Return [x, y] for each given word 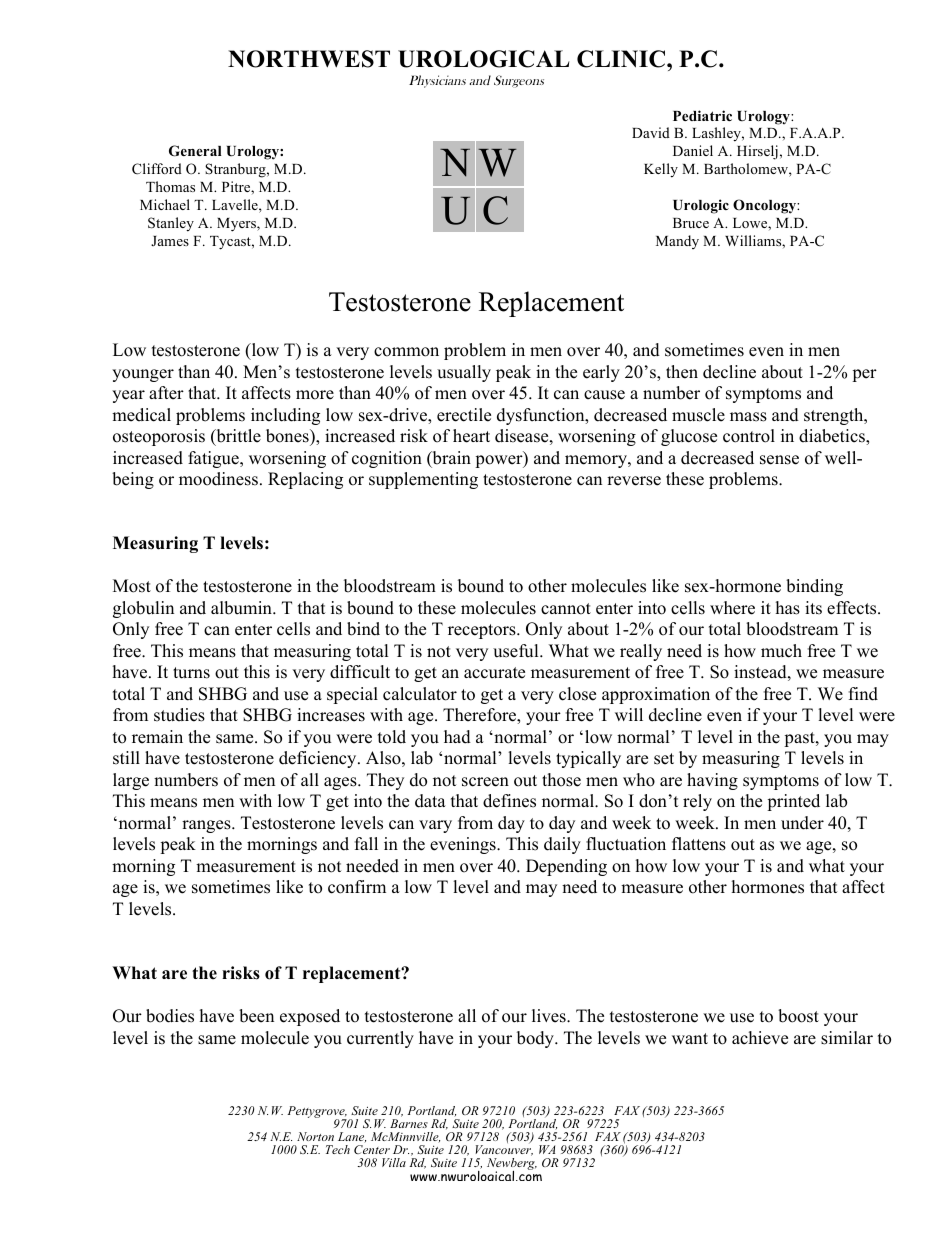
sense [779, 460]
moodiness [218, 479]
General [195, 151]
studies [179, 715]
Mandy [677, 242]
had [457, 737]
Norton [315, 1136]
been [256, 1016]
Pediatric [702, 115]
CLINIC [621, 59]
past [800, 739]
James [170, 241]
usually [464, 373]
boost [798, 1016]
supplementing [423, 480]
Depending [566, 867]
